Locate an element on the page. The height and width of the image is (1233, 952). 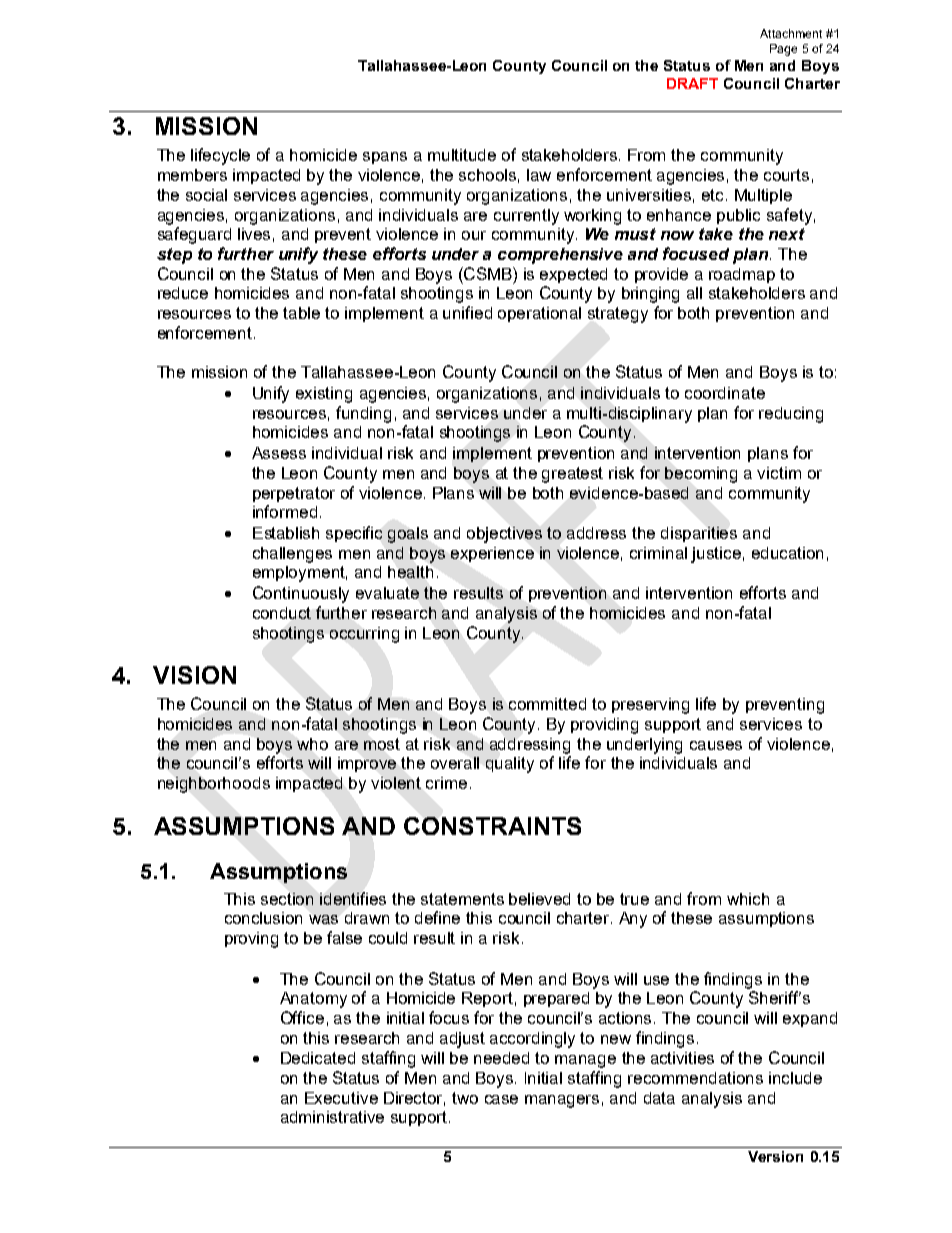
Assess is located at coordinates (279, 453).
